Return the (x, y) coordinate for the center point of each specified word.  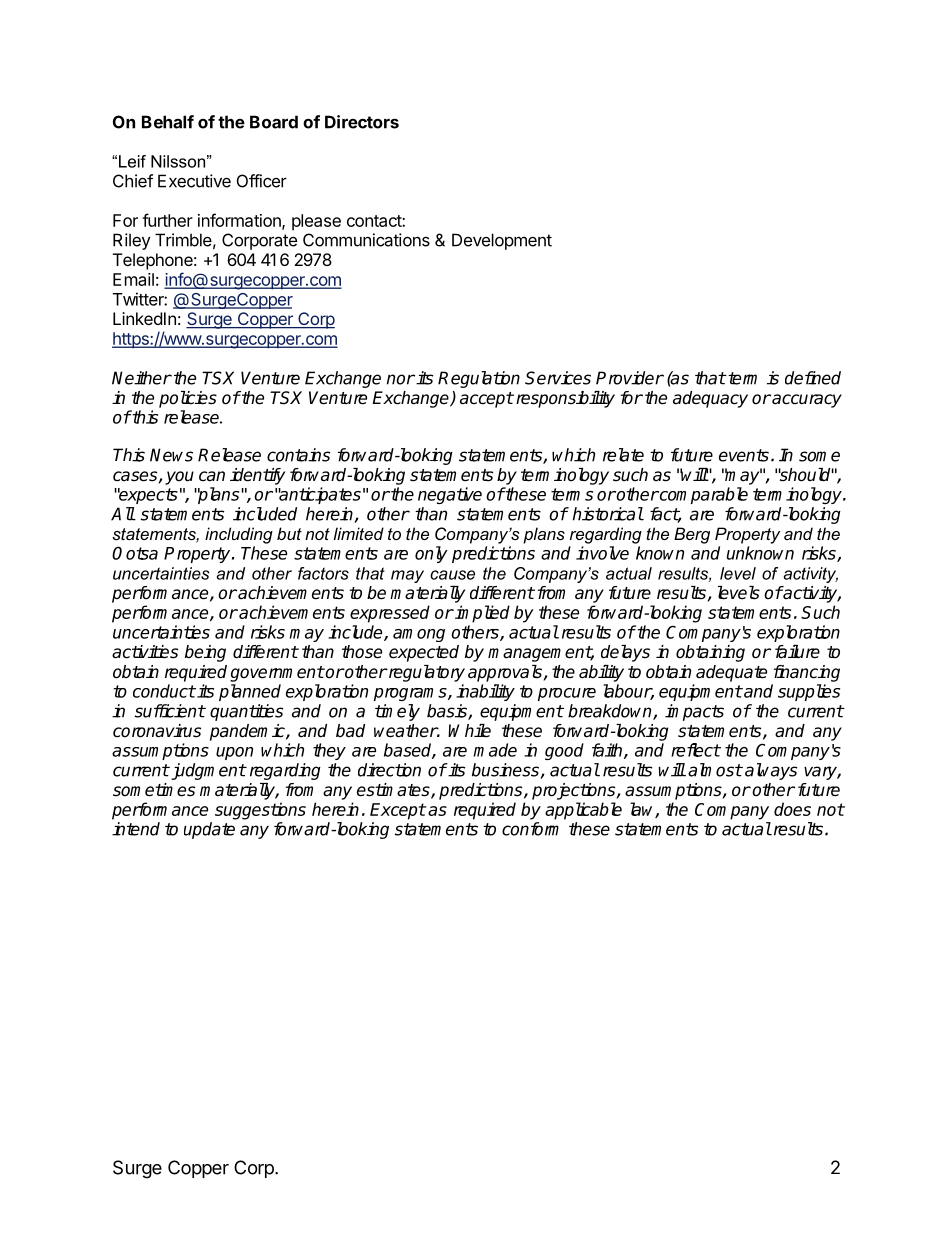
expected (424, 653)
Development (502, 241)
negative (450, 495)
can (212, 476)
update (209, 830)
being (205, 653)
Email (133, 279)
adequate (731, 673)
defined (813, 378)
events (744, 455)
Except (398, 811)
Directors (362, 122)
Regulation (479, 379)
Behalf (168, 122)
